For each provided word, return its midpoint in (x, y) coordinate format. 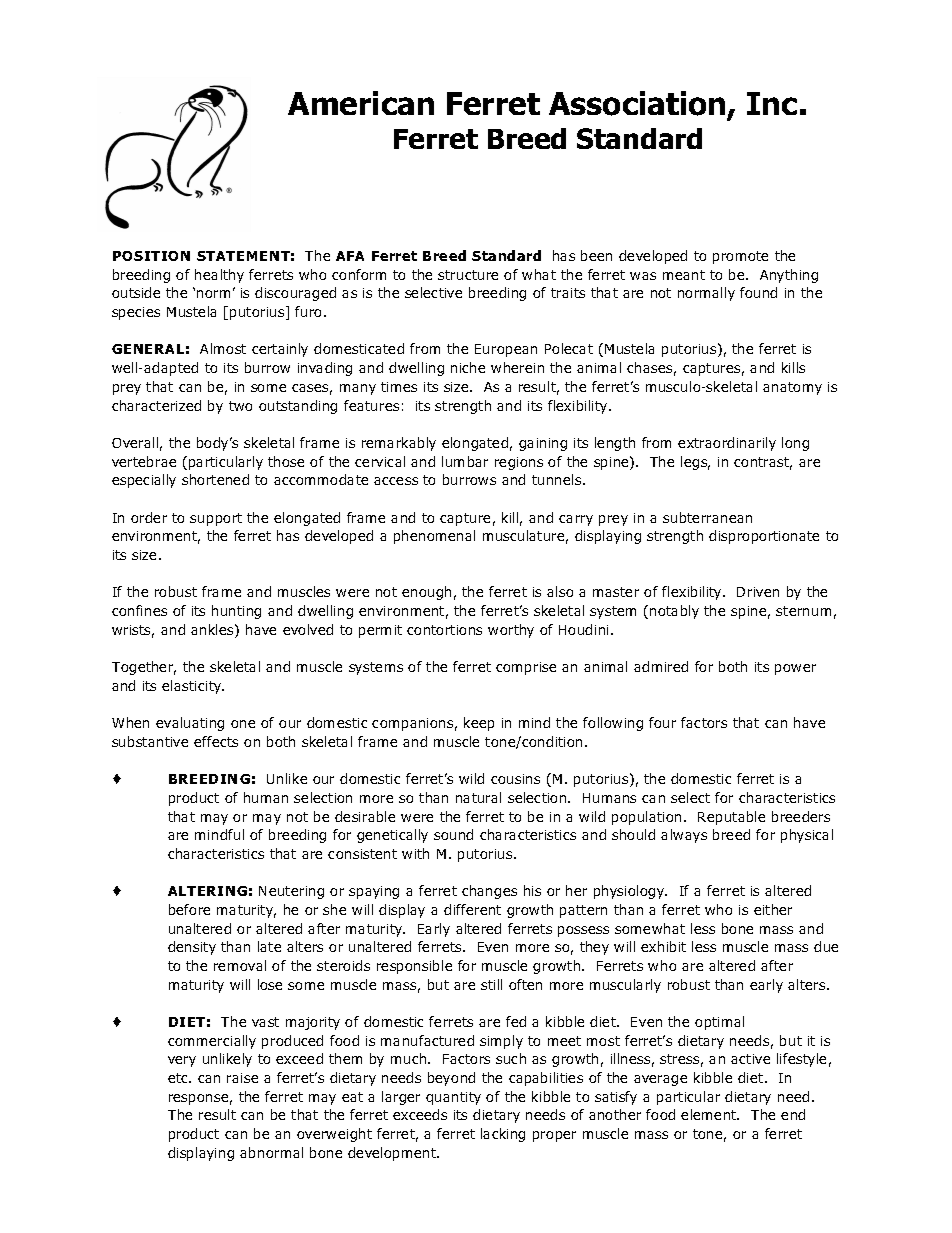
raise (242, 1078)
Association (637, 103)
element (710, 1114)
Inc (772, 103)
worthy (511, 631)
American (361, 103)
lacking (503, 1135)
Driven (758, 592)
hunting (236, 612)
